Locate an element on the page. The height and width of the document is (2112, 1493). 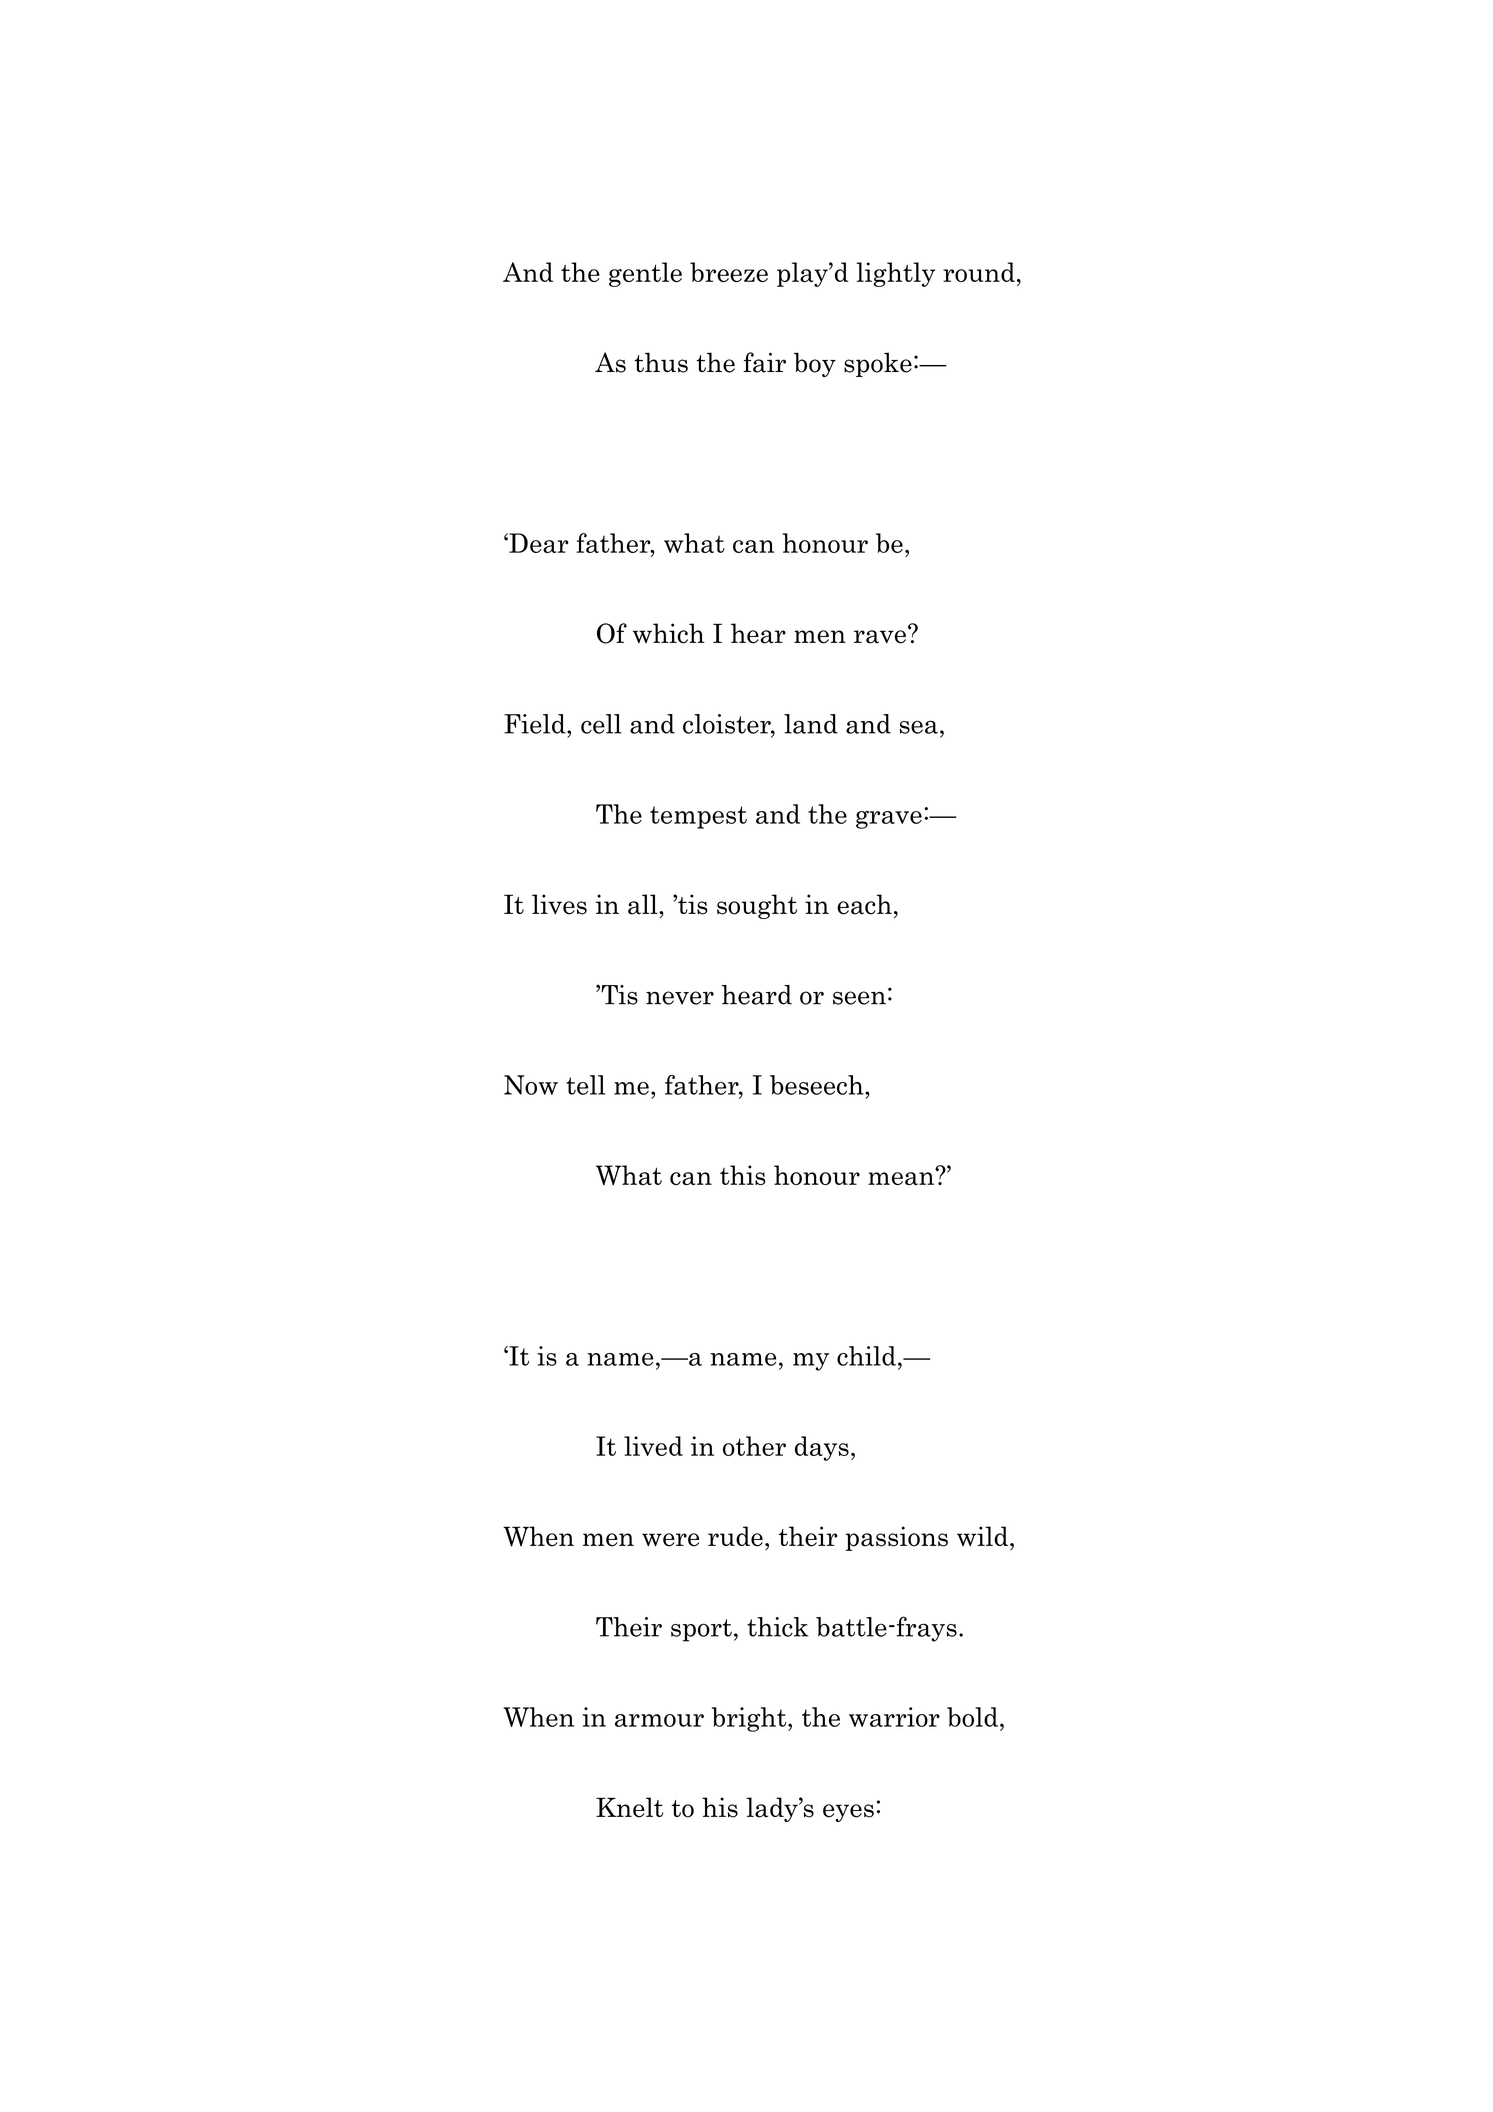
gentle is located at coordinates (645, 274).
